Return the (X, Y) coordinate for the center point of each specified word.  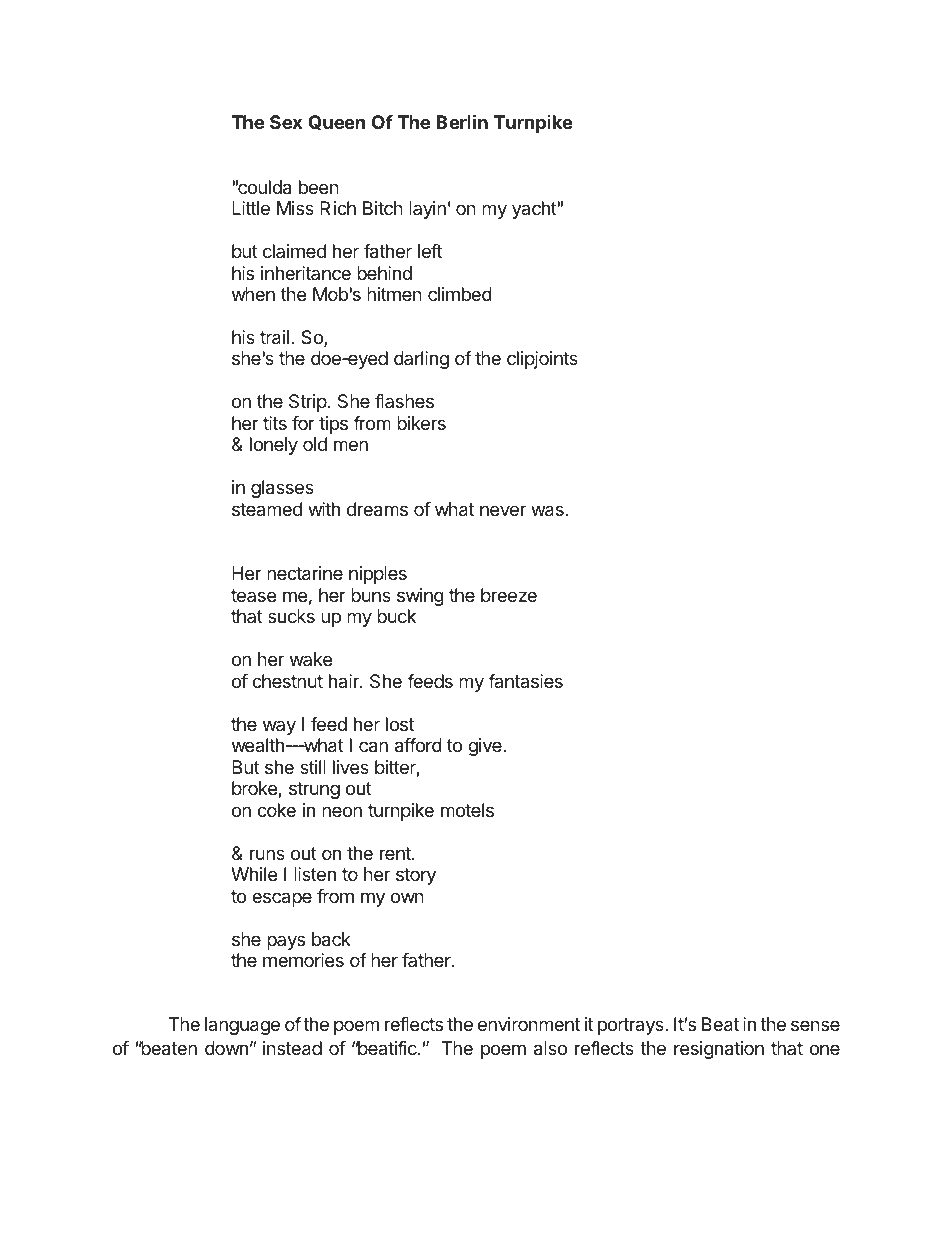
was (548, 511)
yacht (534, 210)
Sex (286, 122)
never (503, 510)
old (315, 444)
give (486, 747)
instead (292, 1048)
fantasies (525, 681)
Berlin (462, 121)
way (279, 727)
